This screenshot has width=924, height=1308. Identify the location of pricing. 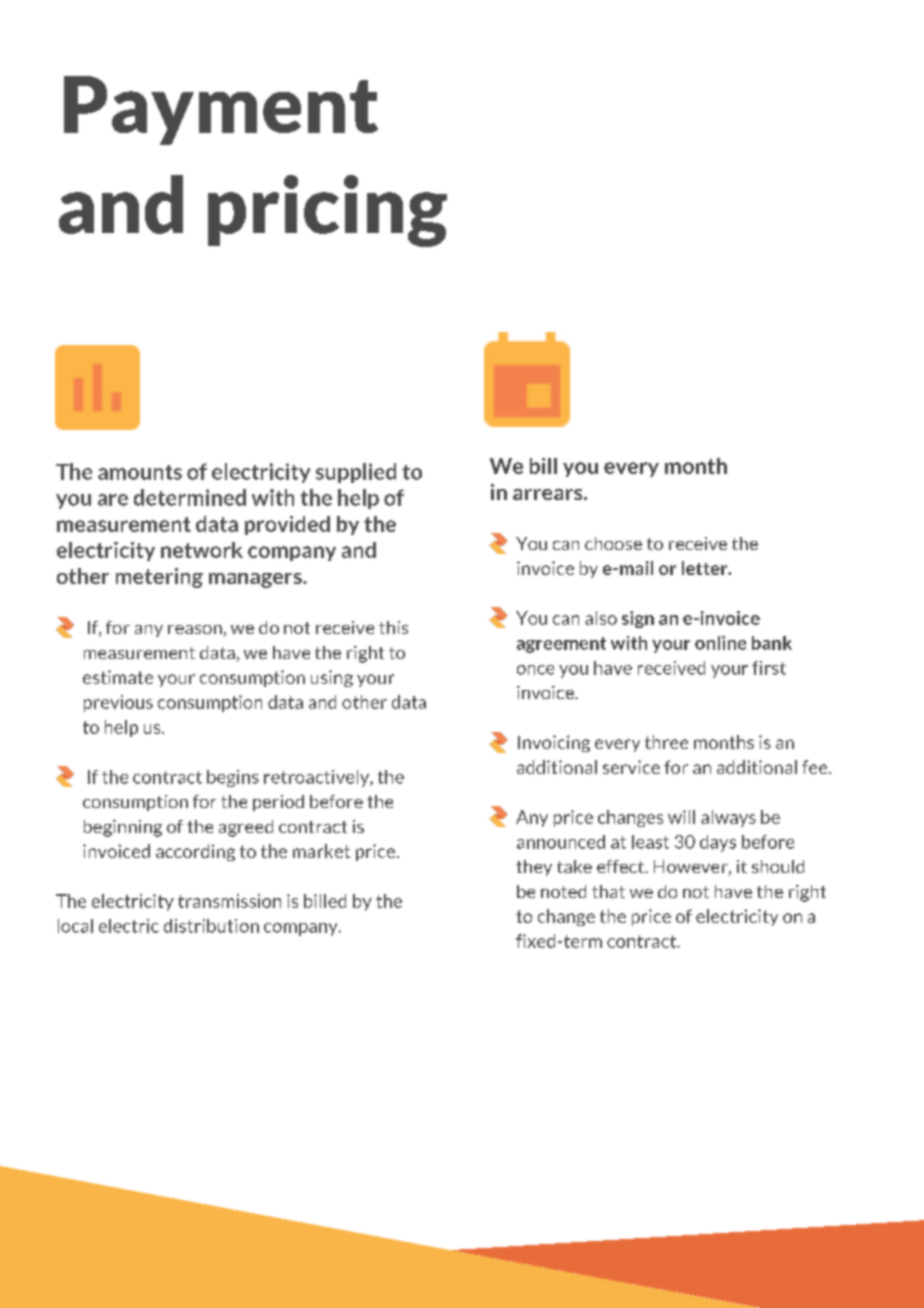
(327, 211).
